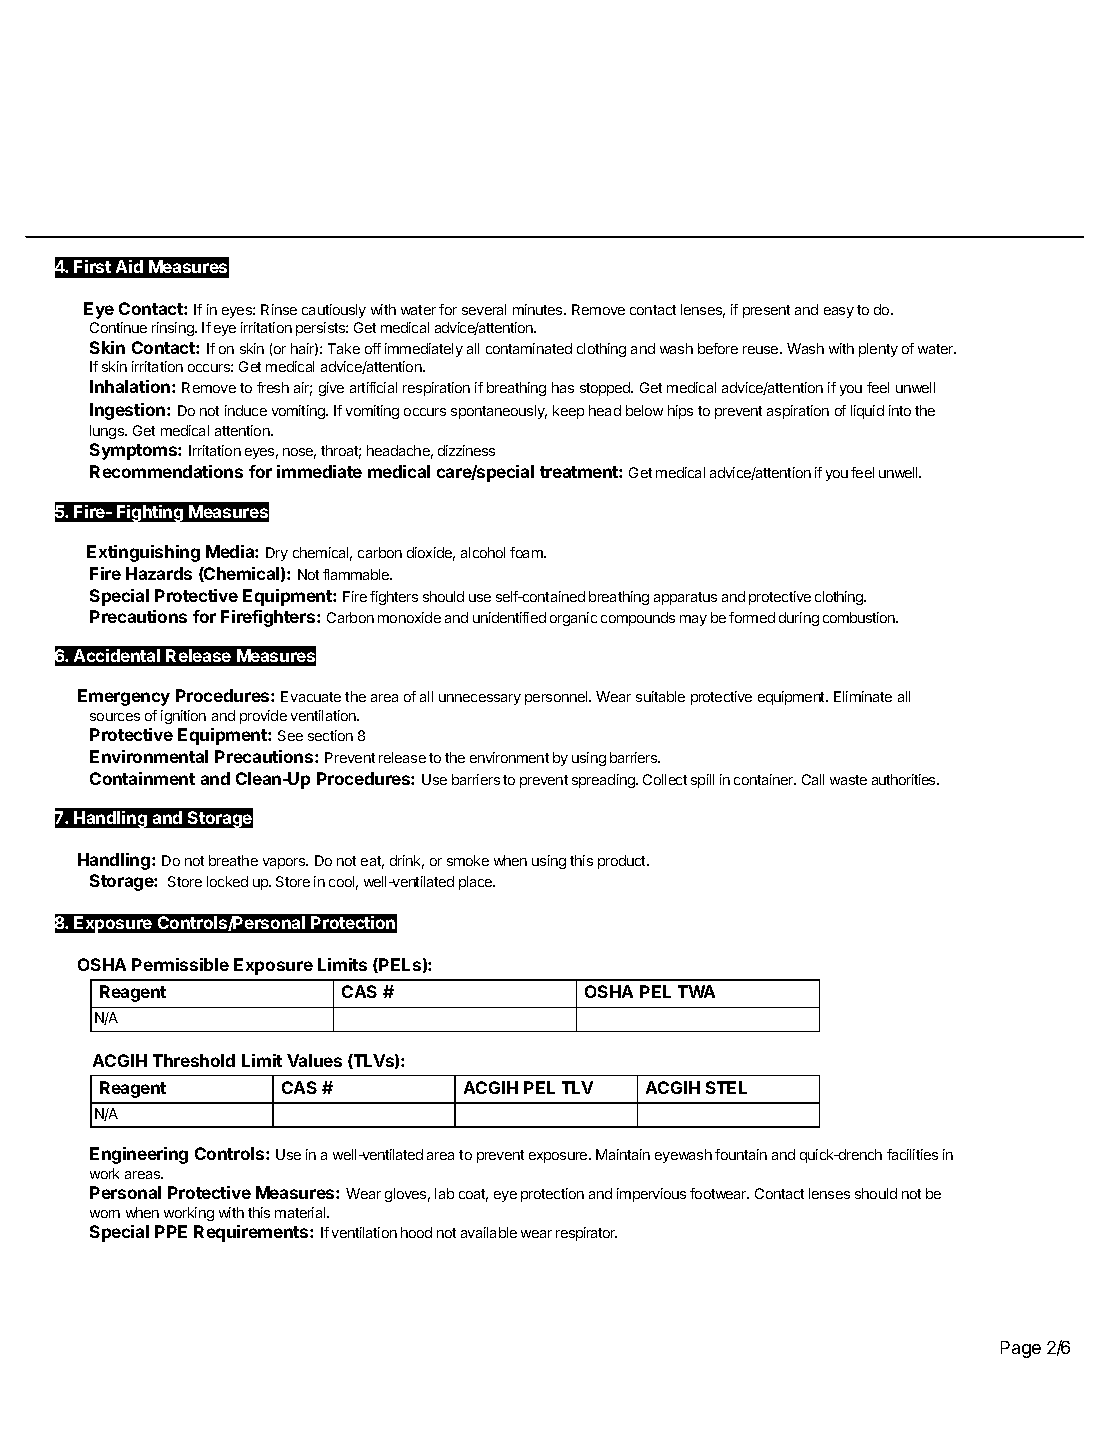 Image resolution: width=1114 pixels, height=1442 pixels. What do you see at coordinates (604, 781) in the image?
I see `spreading` at bounding box center [604, 781].
